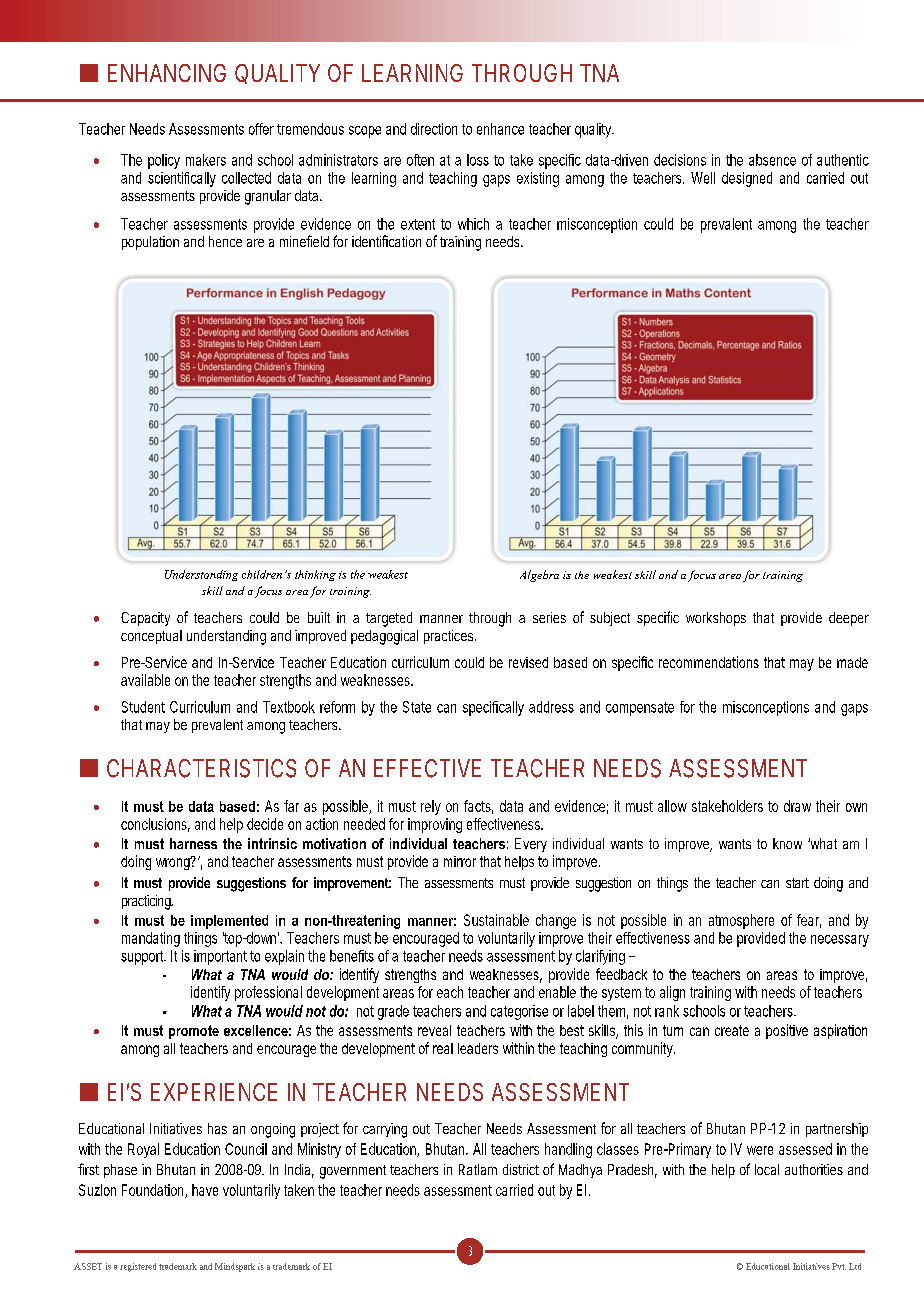  What do you see at coordinates (154, 1191) in the screenshot?
I see `Foundation` at bounding box center [154, 1191].
